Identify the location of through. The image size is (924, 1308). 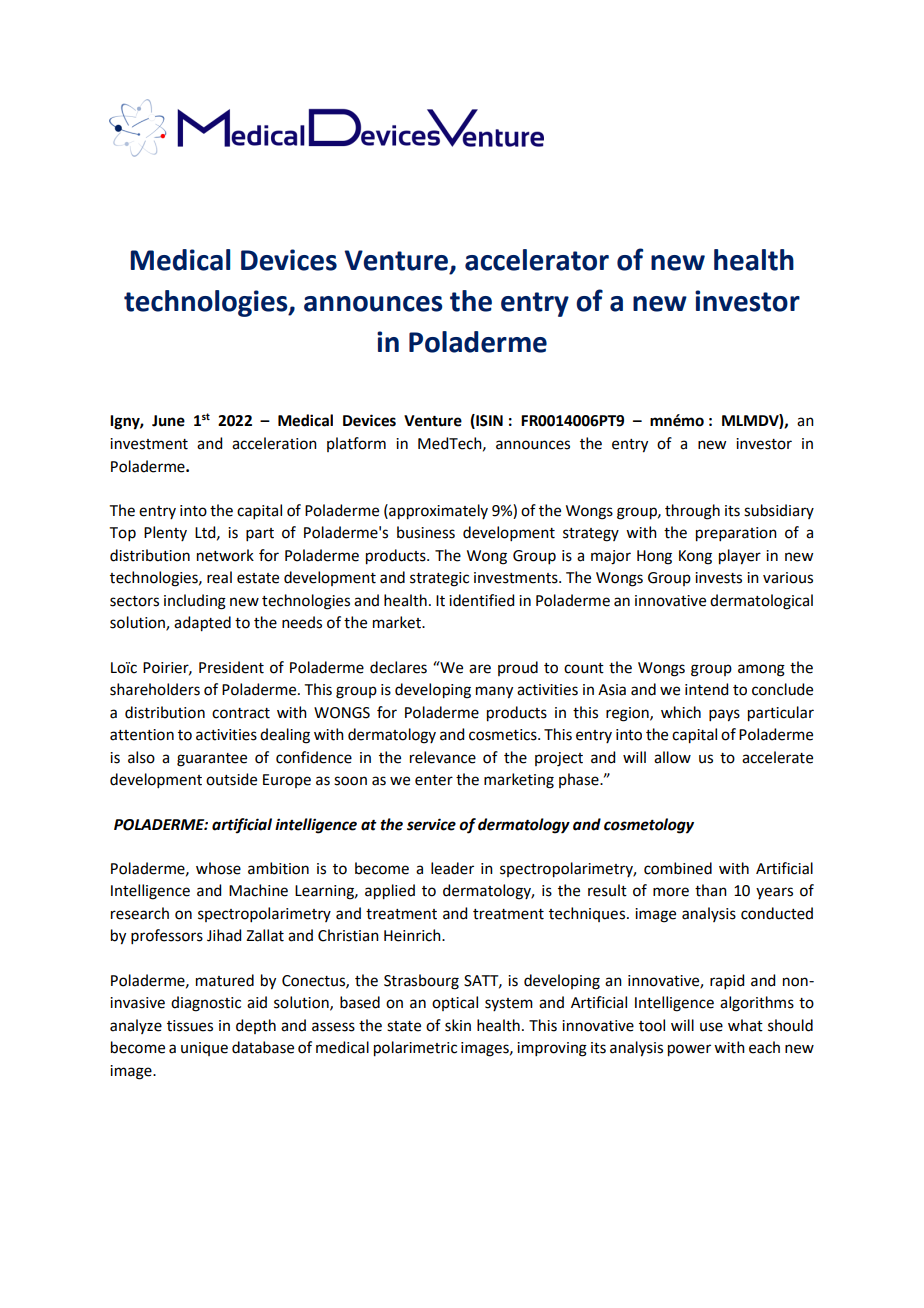
(692, 512).
